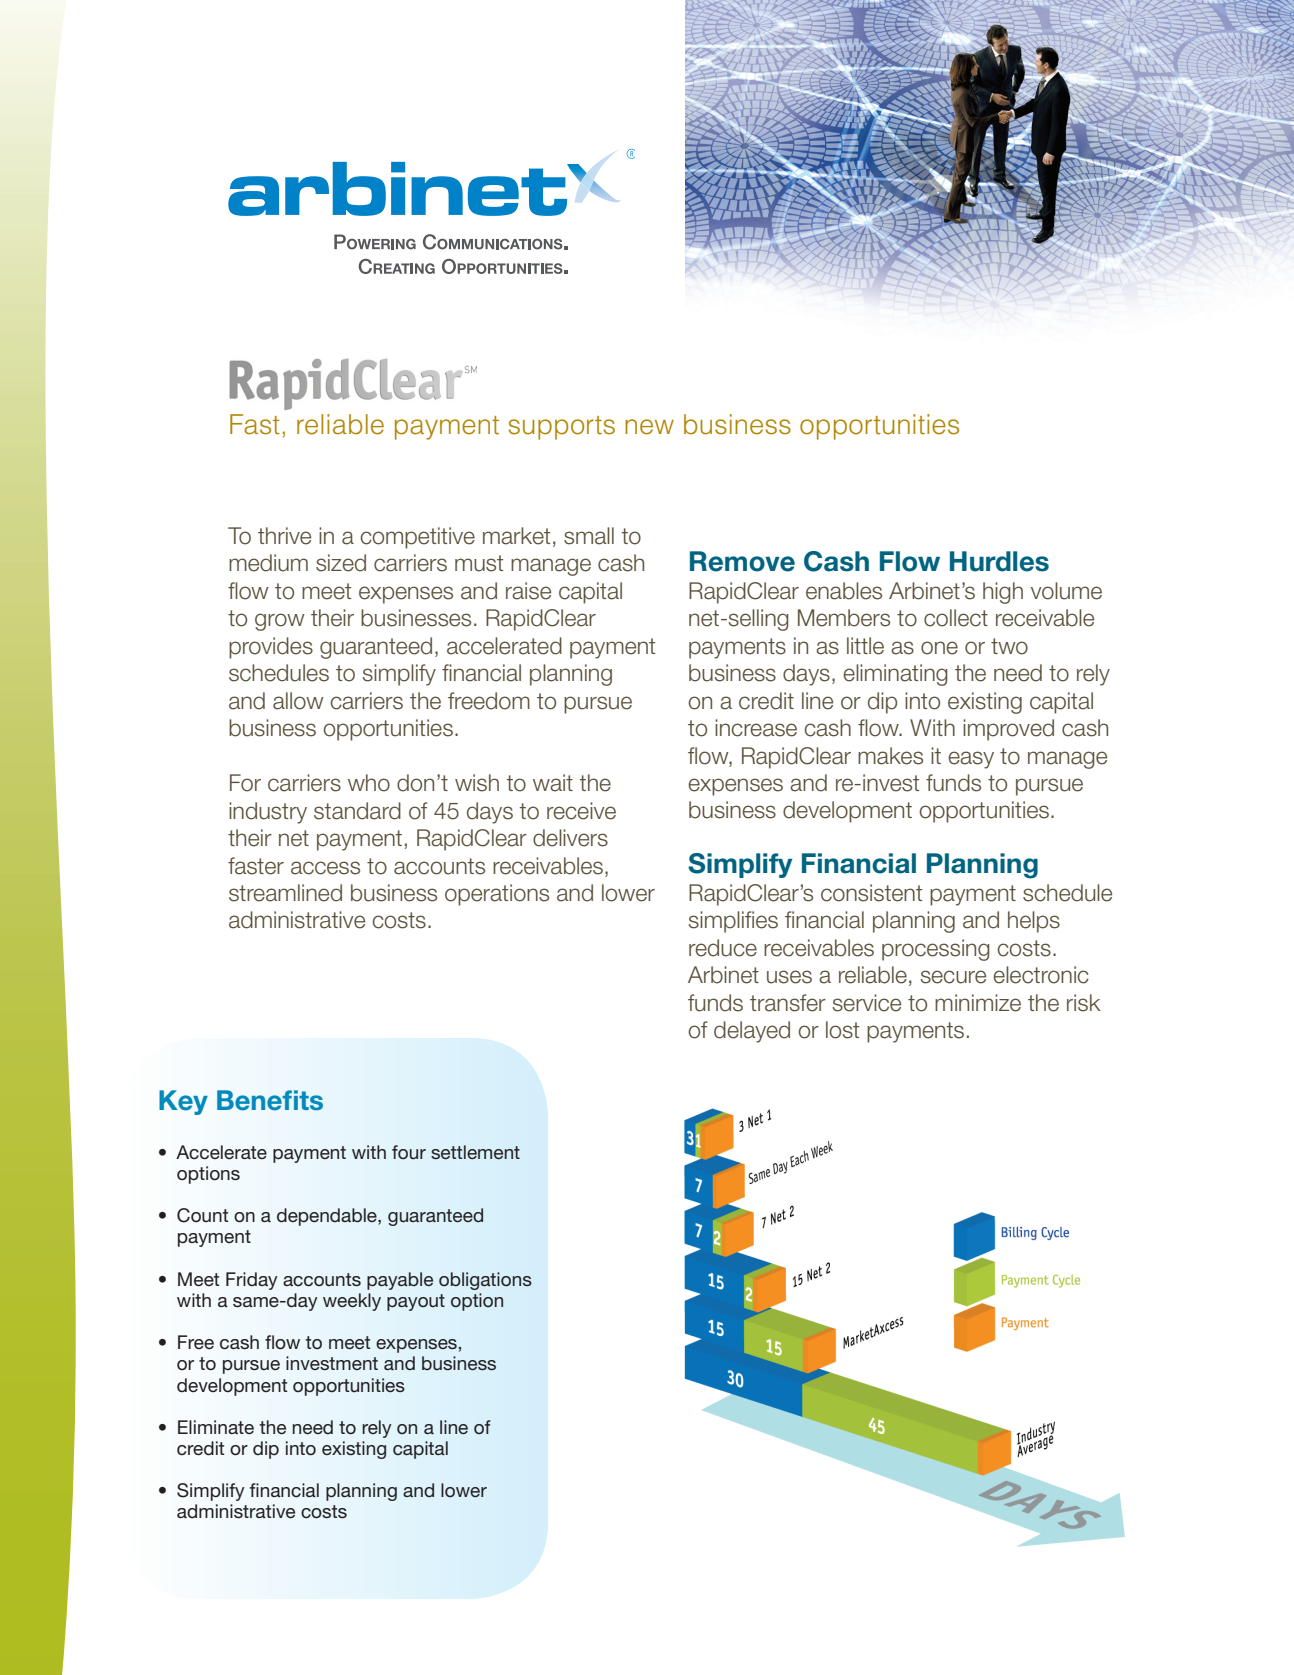  I want to click on thrive, so click(284, 536).
